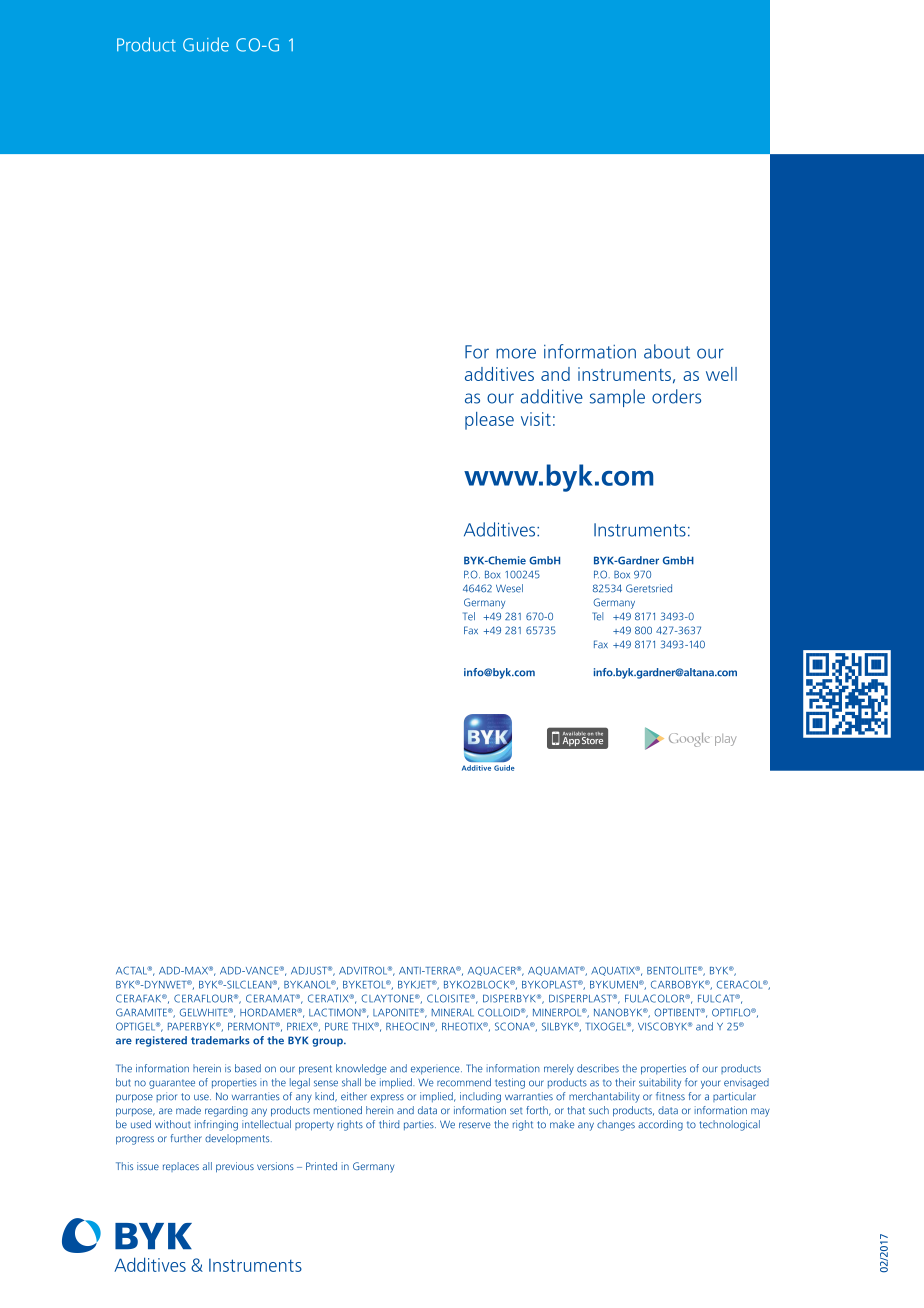 Image resolution: width=924 pixels, height=1308 pixels. I want to click on about, so click(667, 351).
